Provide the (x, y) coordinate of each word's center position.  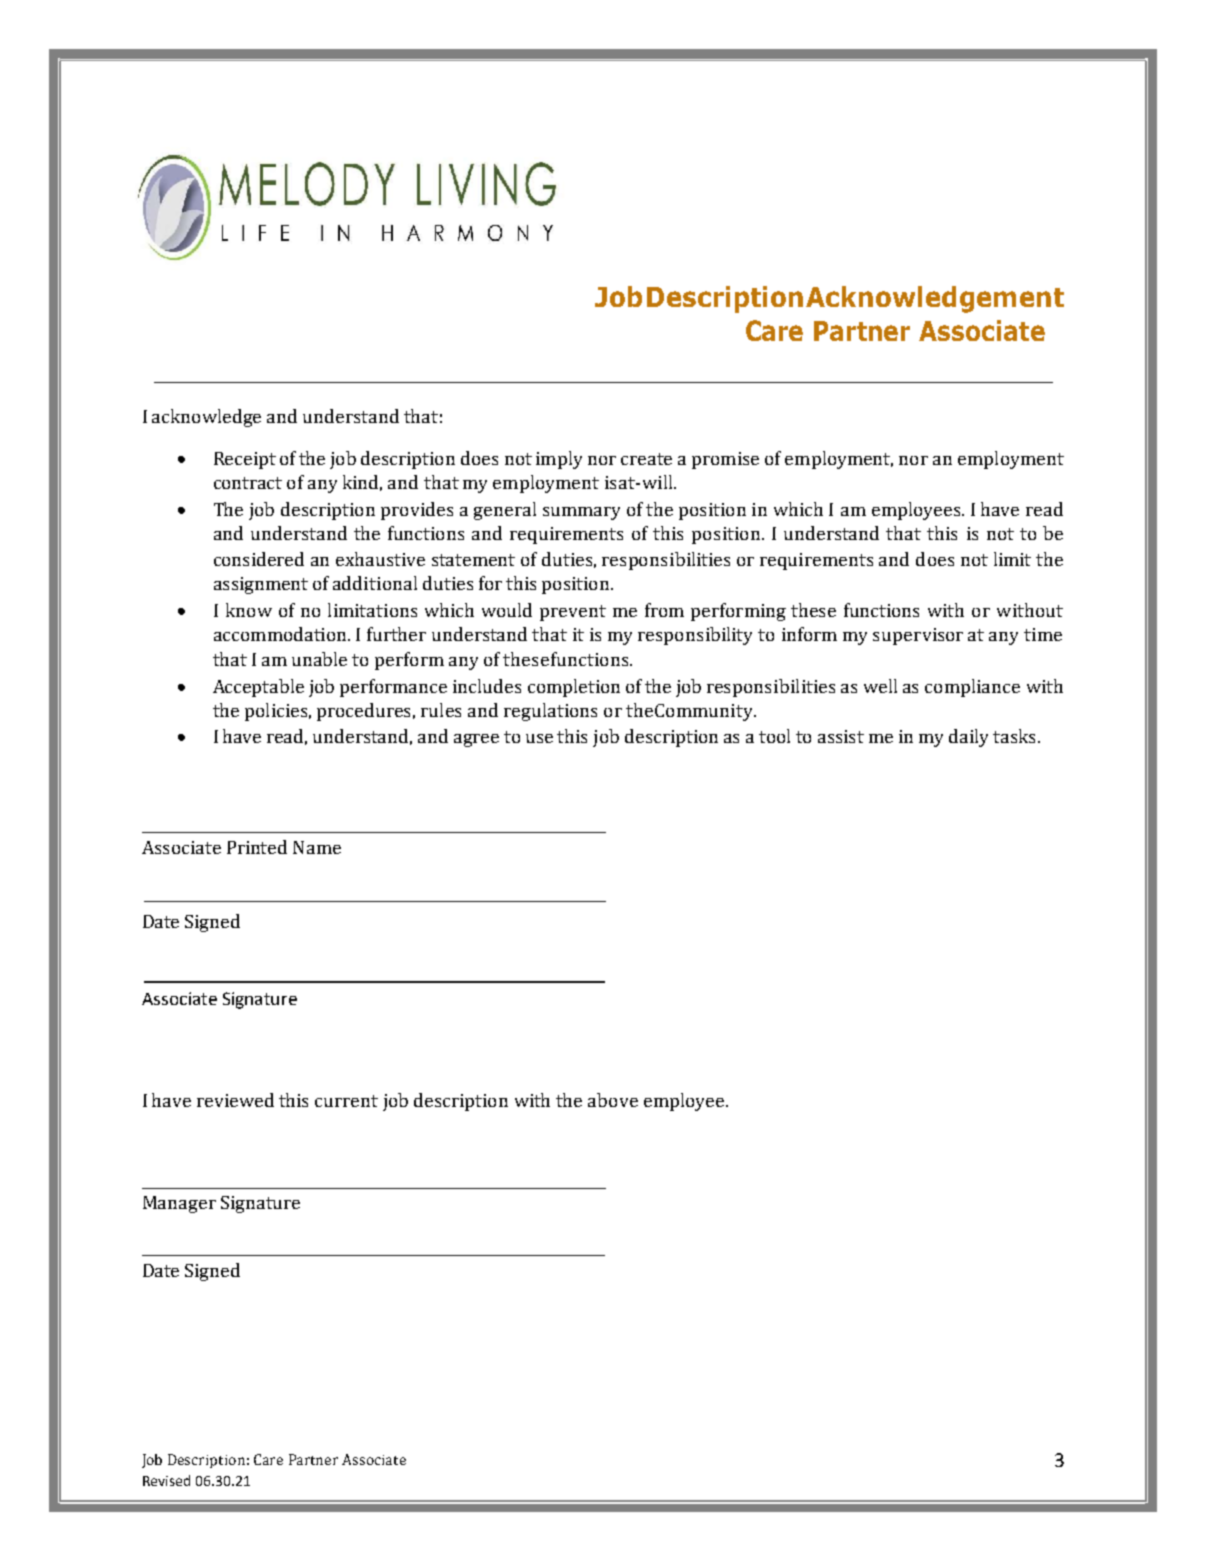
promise (725, 460)
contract (248, 483)
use (539, 738)
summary (581, 513)
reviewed (235, 1100)
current (346, 1101)
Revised (166, 1480)
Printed (257, 847)
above (613, 1100)
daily (968, 738)
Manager (179, 1204)
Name (317, 847)
